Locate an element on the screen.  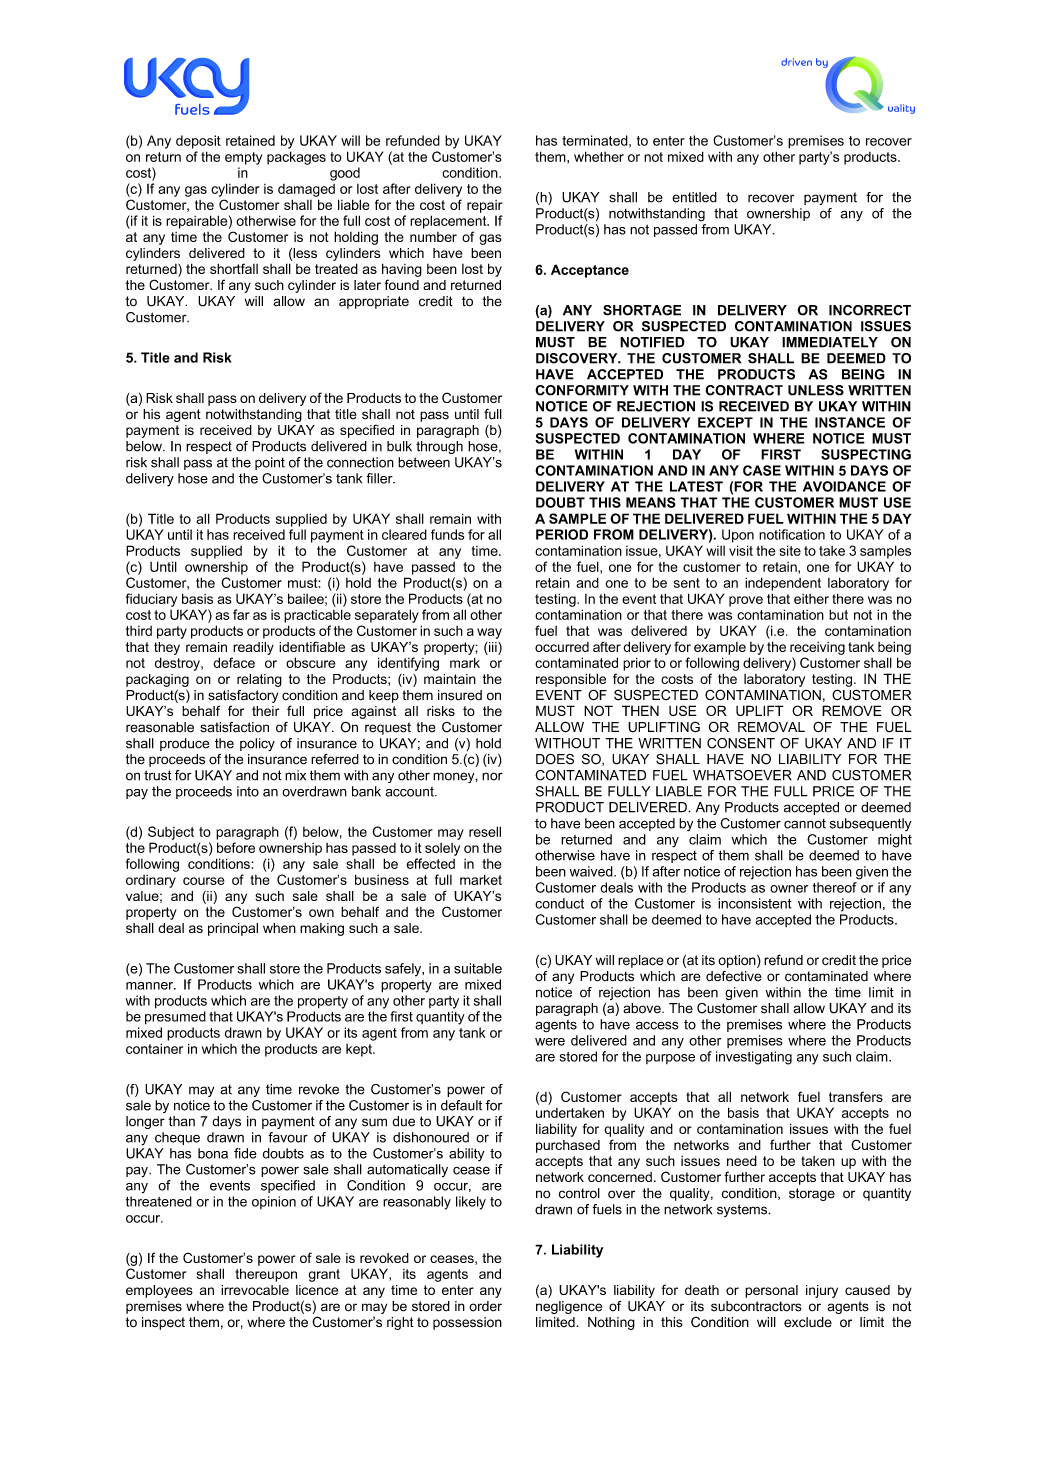
AVOIDANCE is located at coordinates (844, 486).
